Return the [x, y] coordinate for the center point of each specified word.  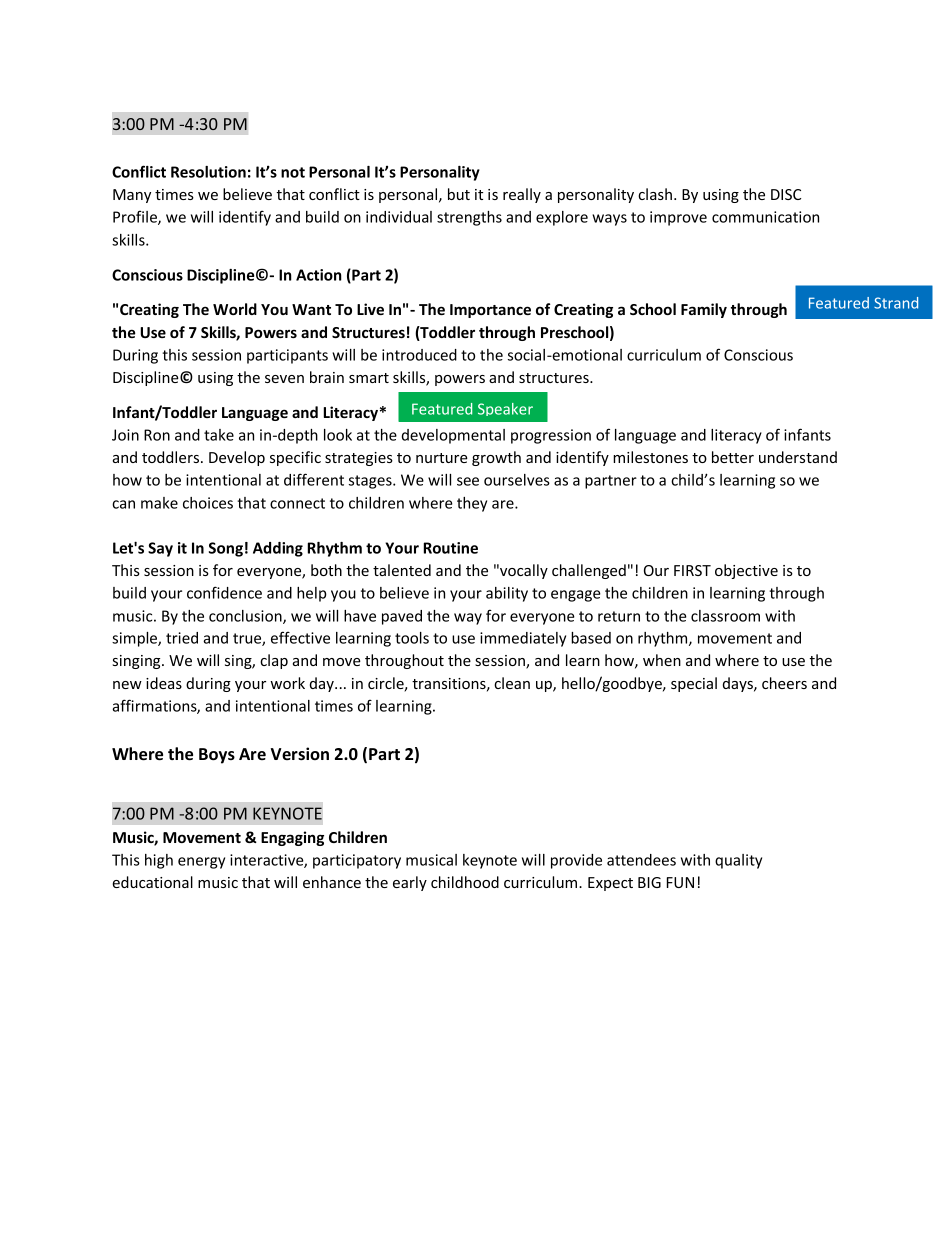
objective [746, 571]
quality [738, 861]
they [472, 504]
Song [226, 549]
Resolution [208, 172]
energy [201, 863]
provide [576, 861]
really [522, 195]
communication [765, 217]
